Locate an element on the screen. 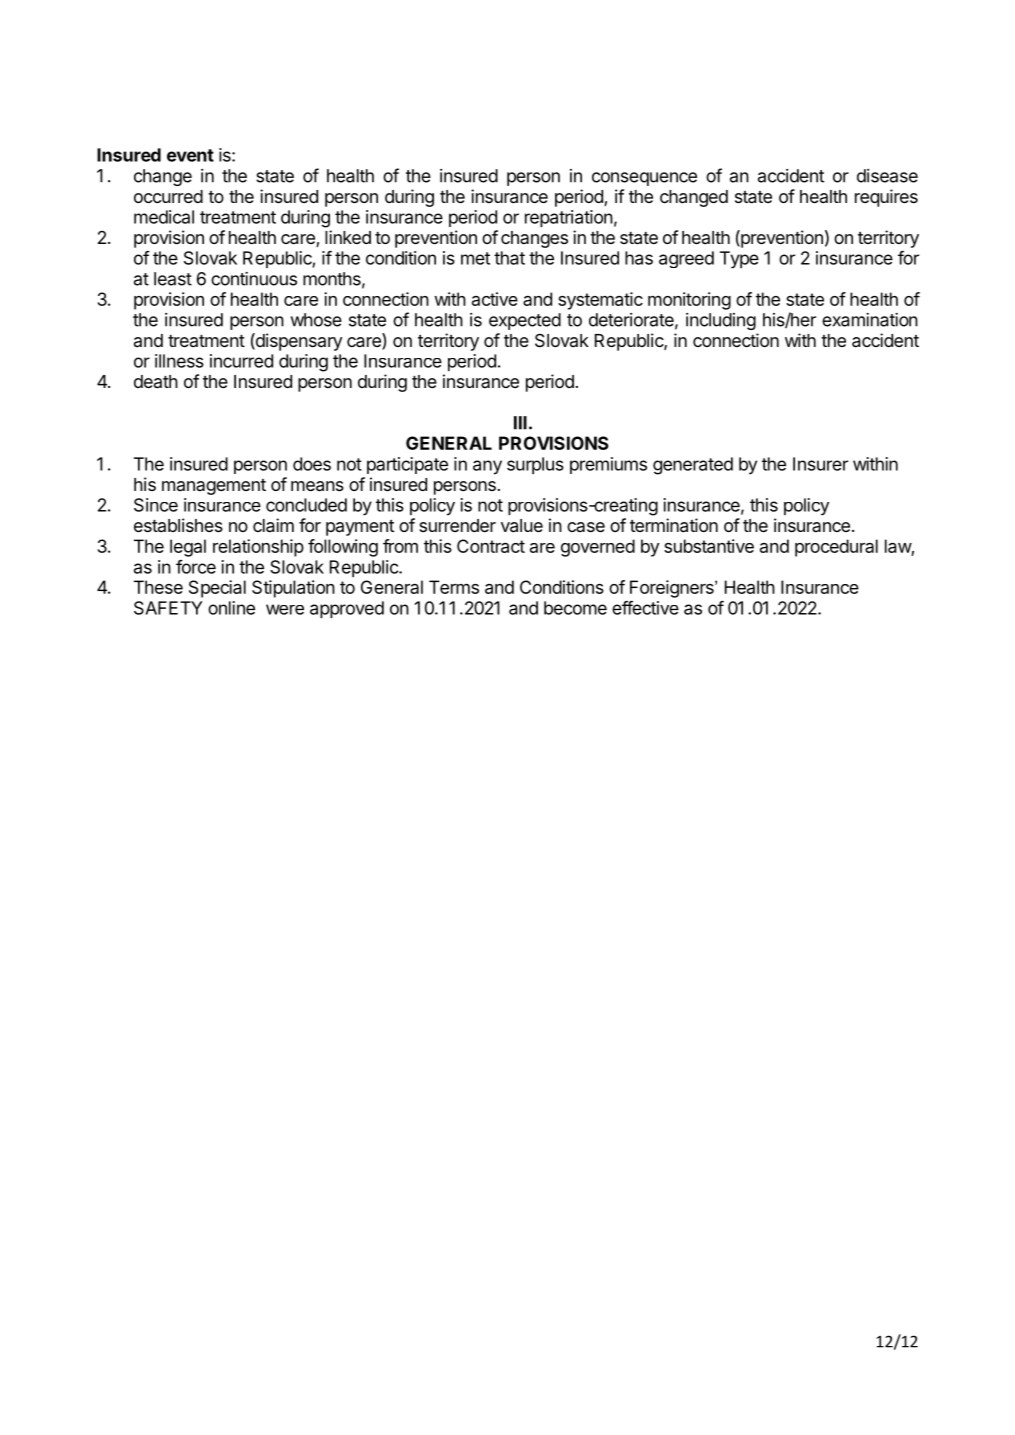 The image size is (1015, 1435). become is located at coordinates (575, 608).
